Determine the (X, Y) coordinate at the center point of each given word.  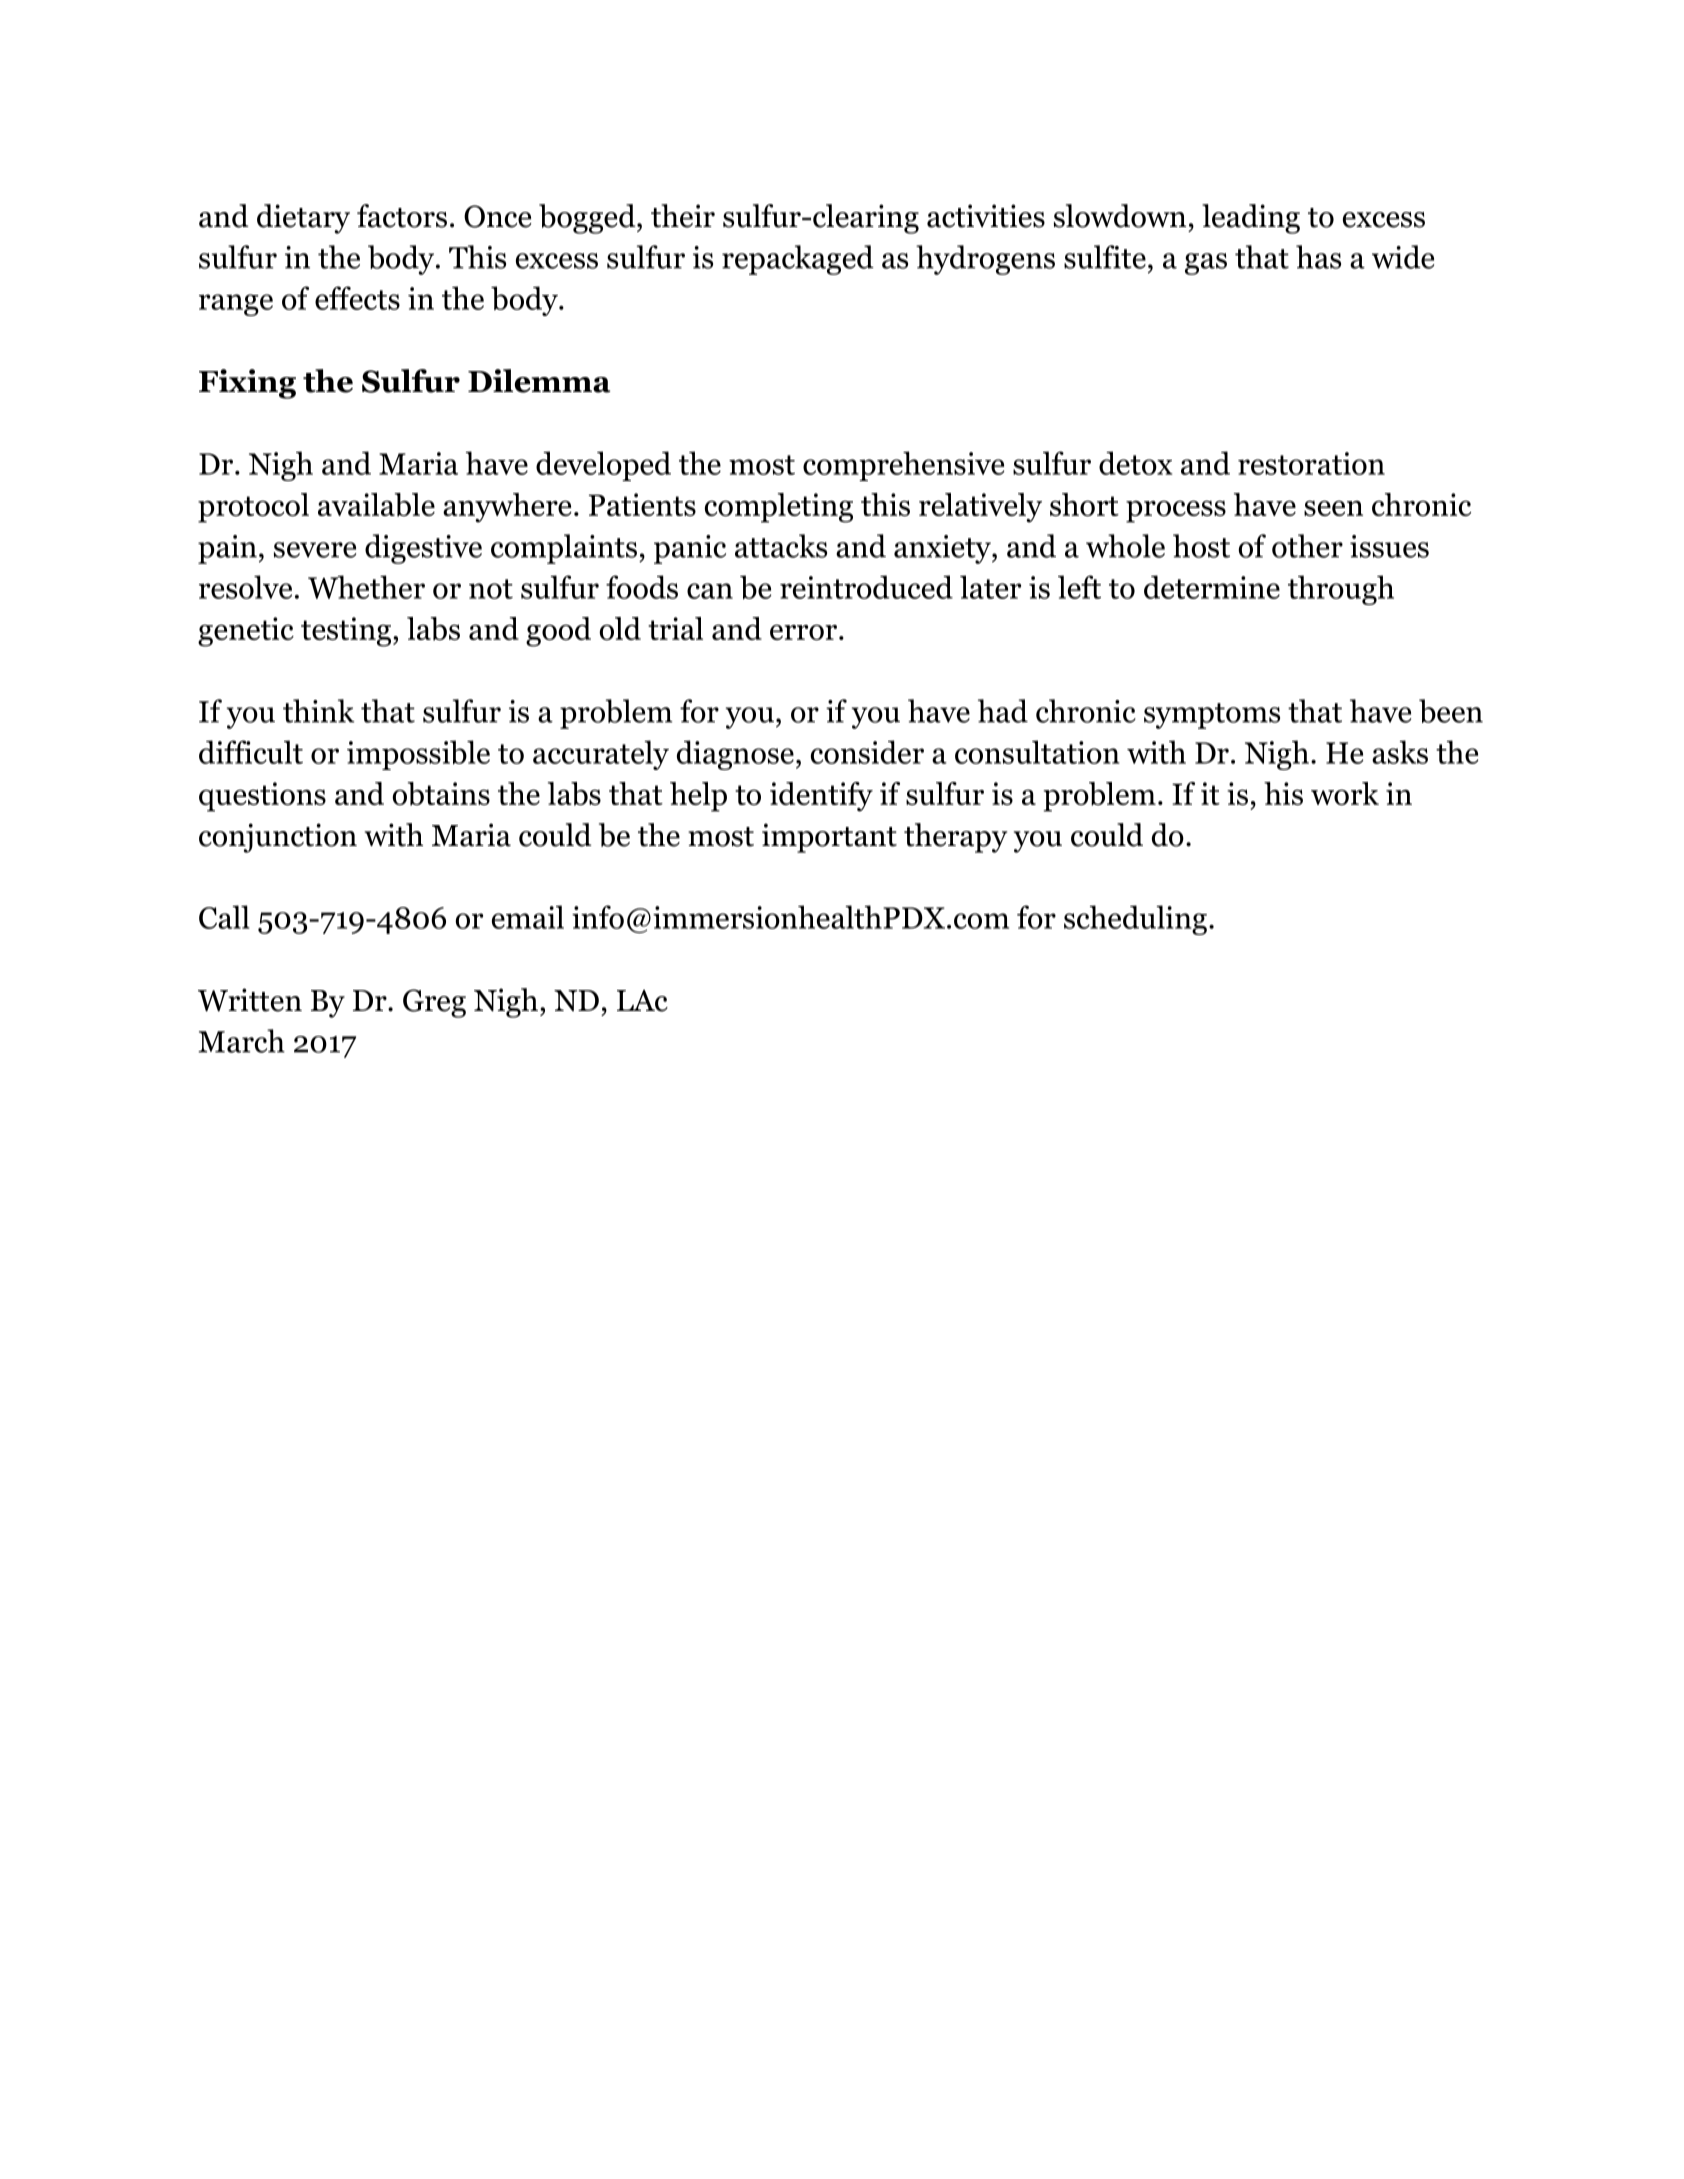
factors (402, 216)
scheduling (1135, 920)
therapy (955, 838)
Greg (434, 1003)
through (1341, 590)
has (1318, 257)
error (803, 632)
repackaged (798, 260)
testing (347, 632)
